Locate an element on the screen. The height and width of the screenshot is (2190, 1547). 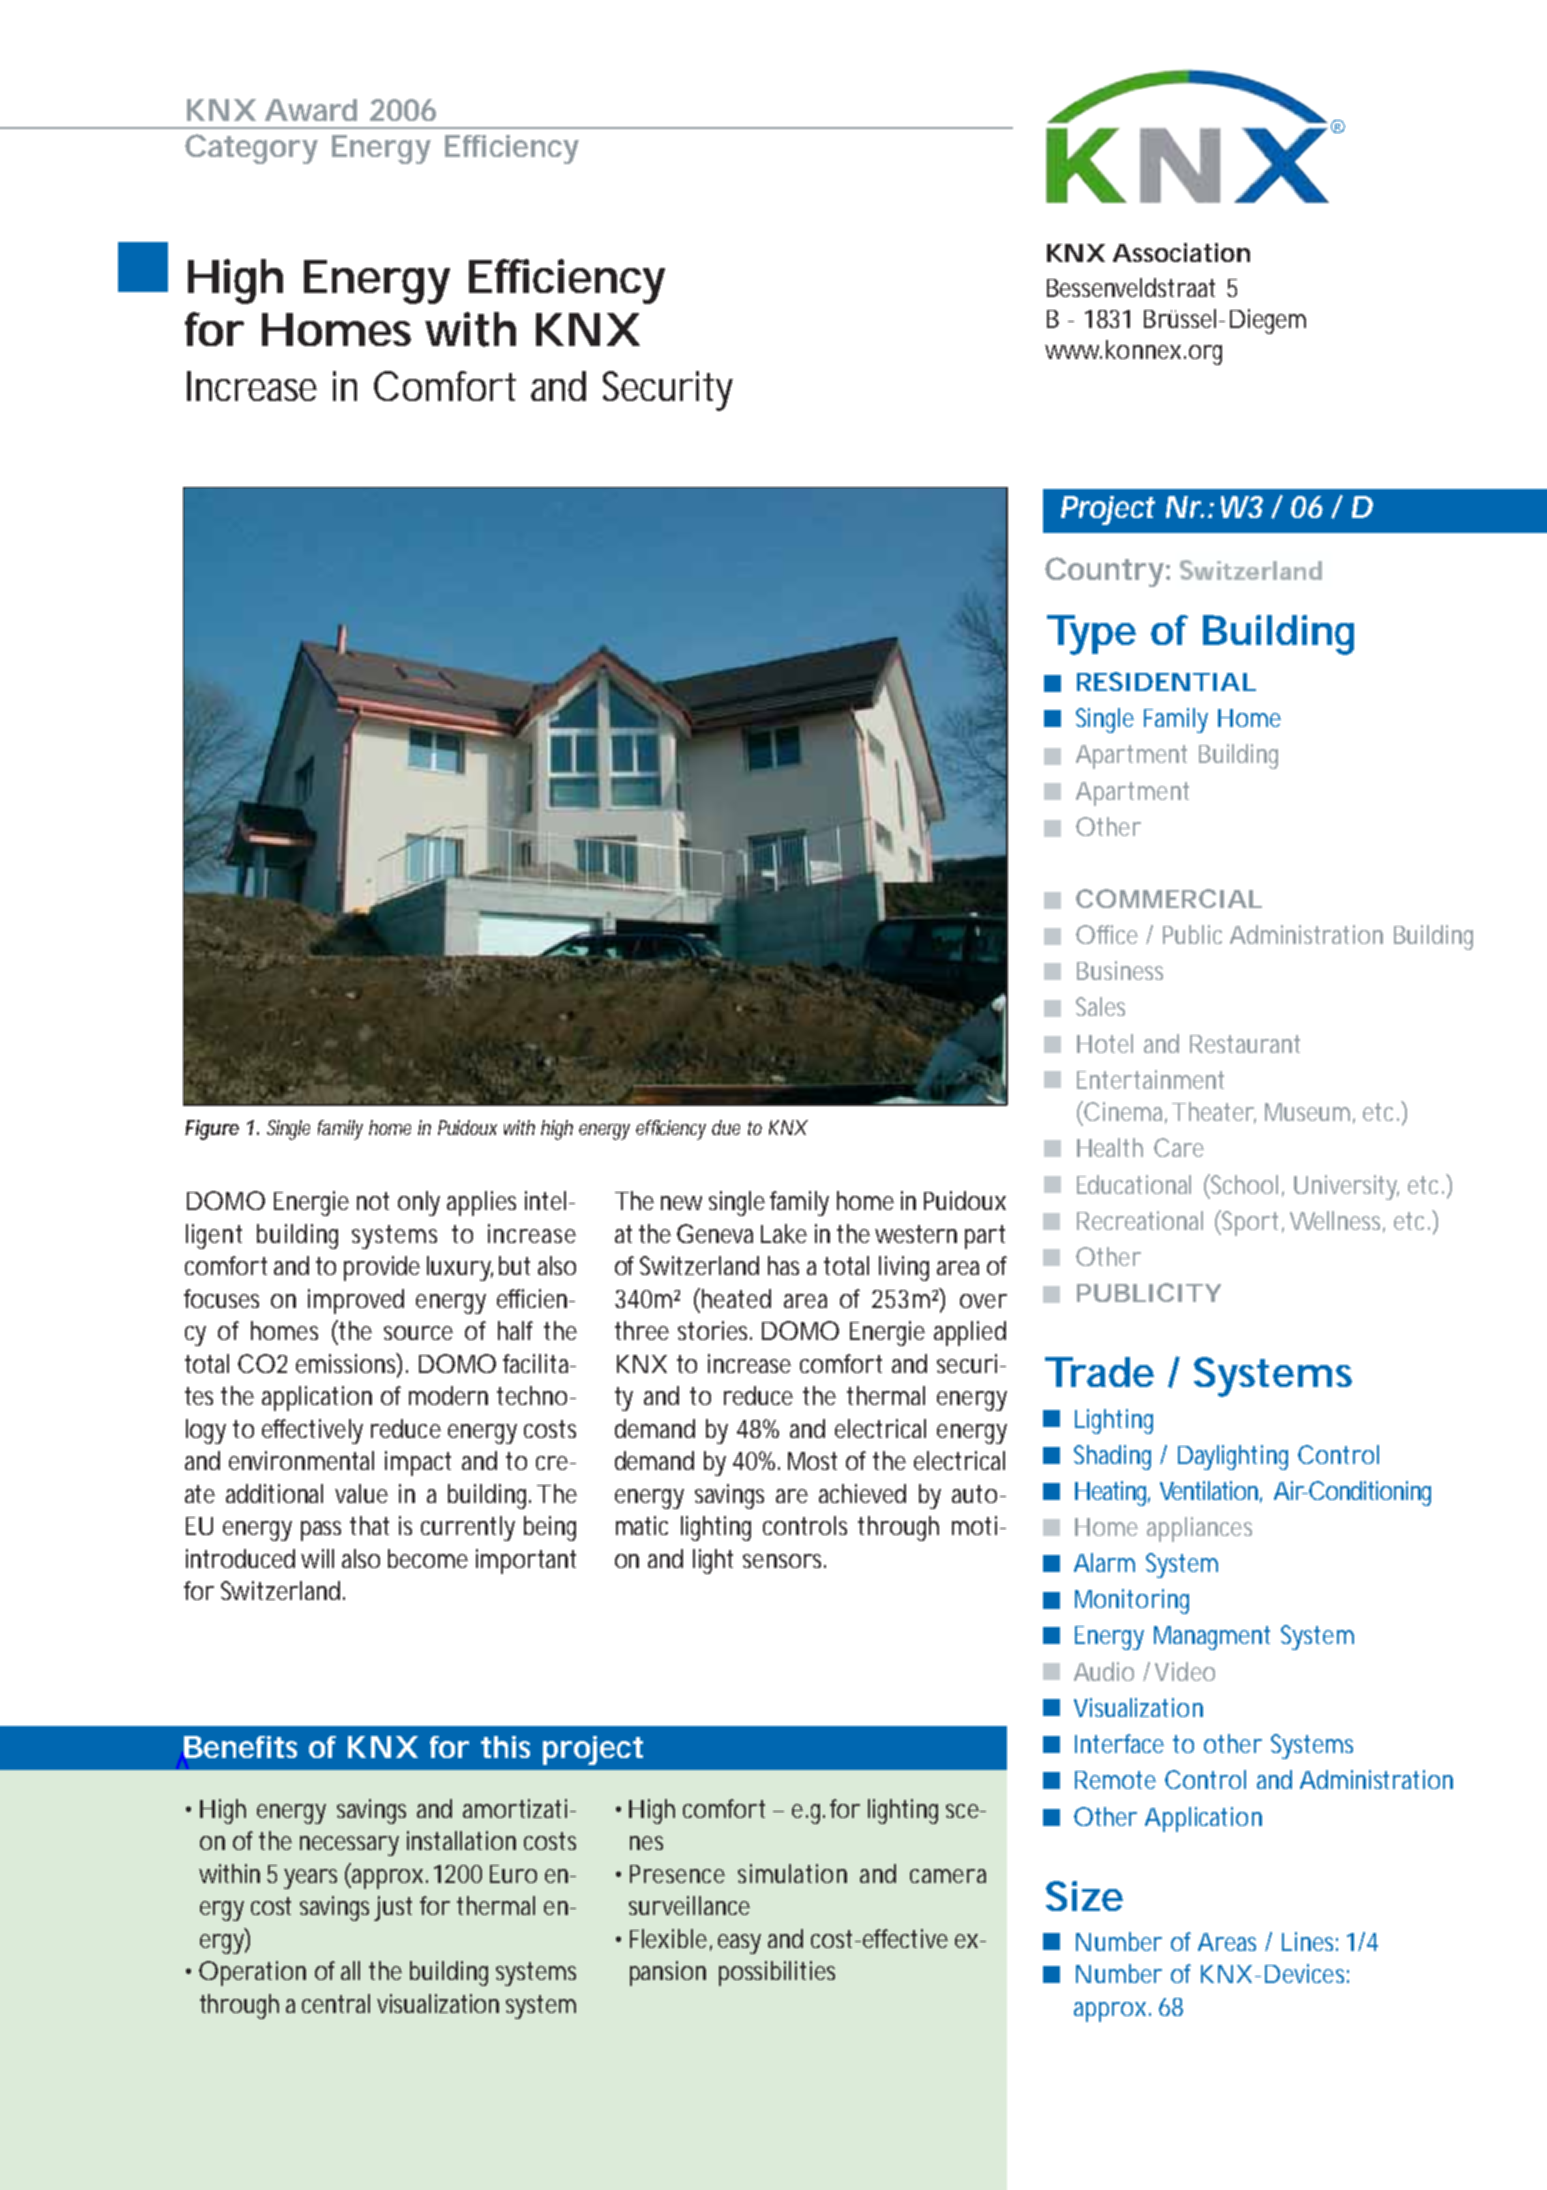
improved is located at coordinates (356, 1301).
